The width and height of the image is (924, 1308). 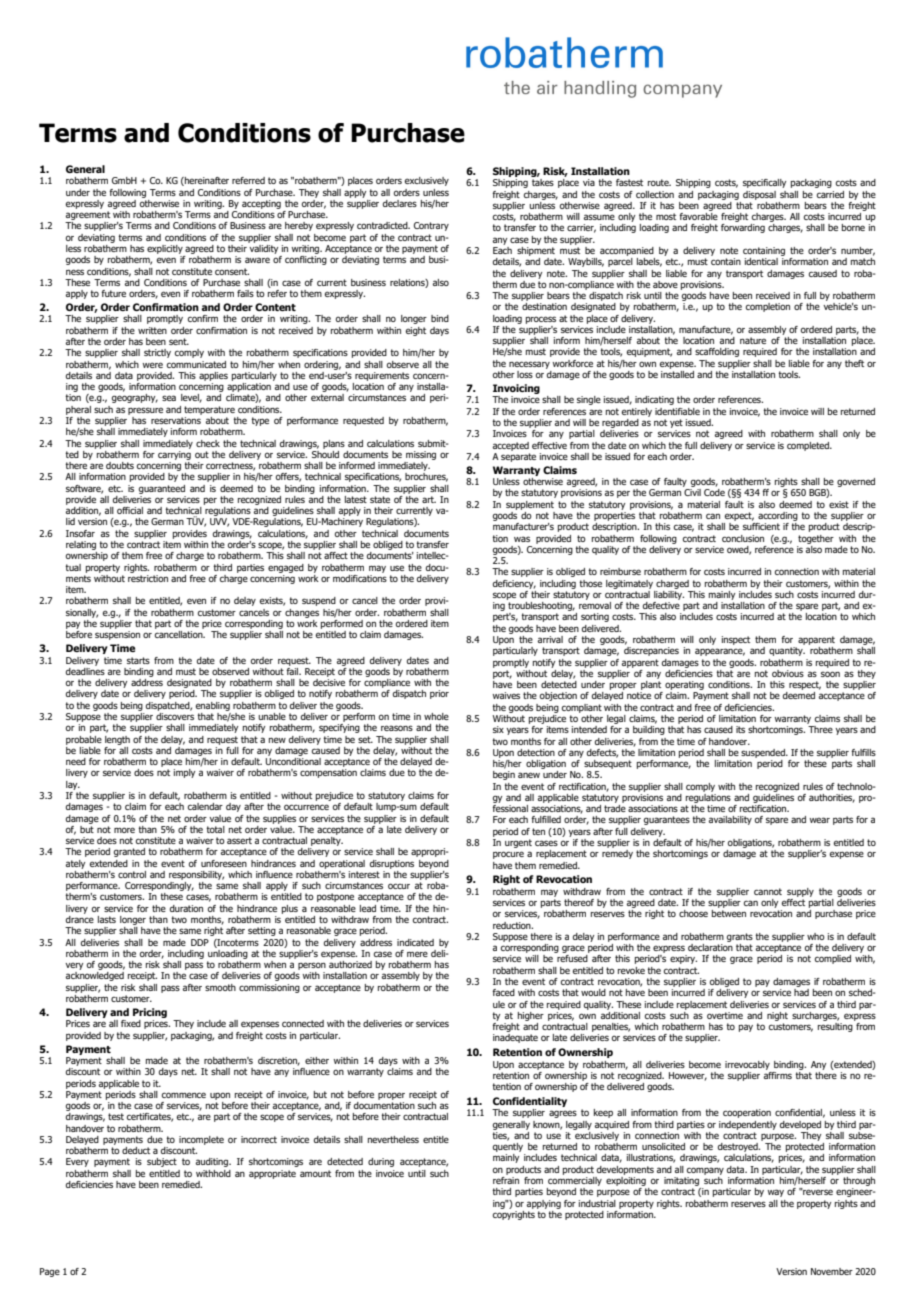 I want to click on Page, so click(x=50, y=1272).
